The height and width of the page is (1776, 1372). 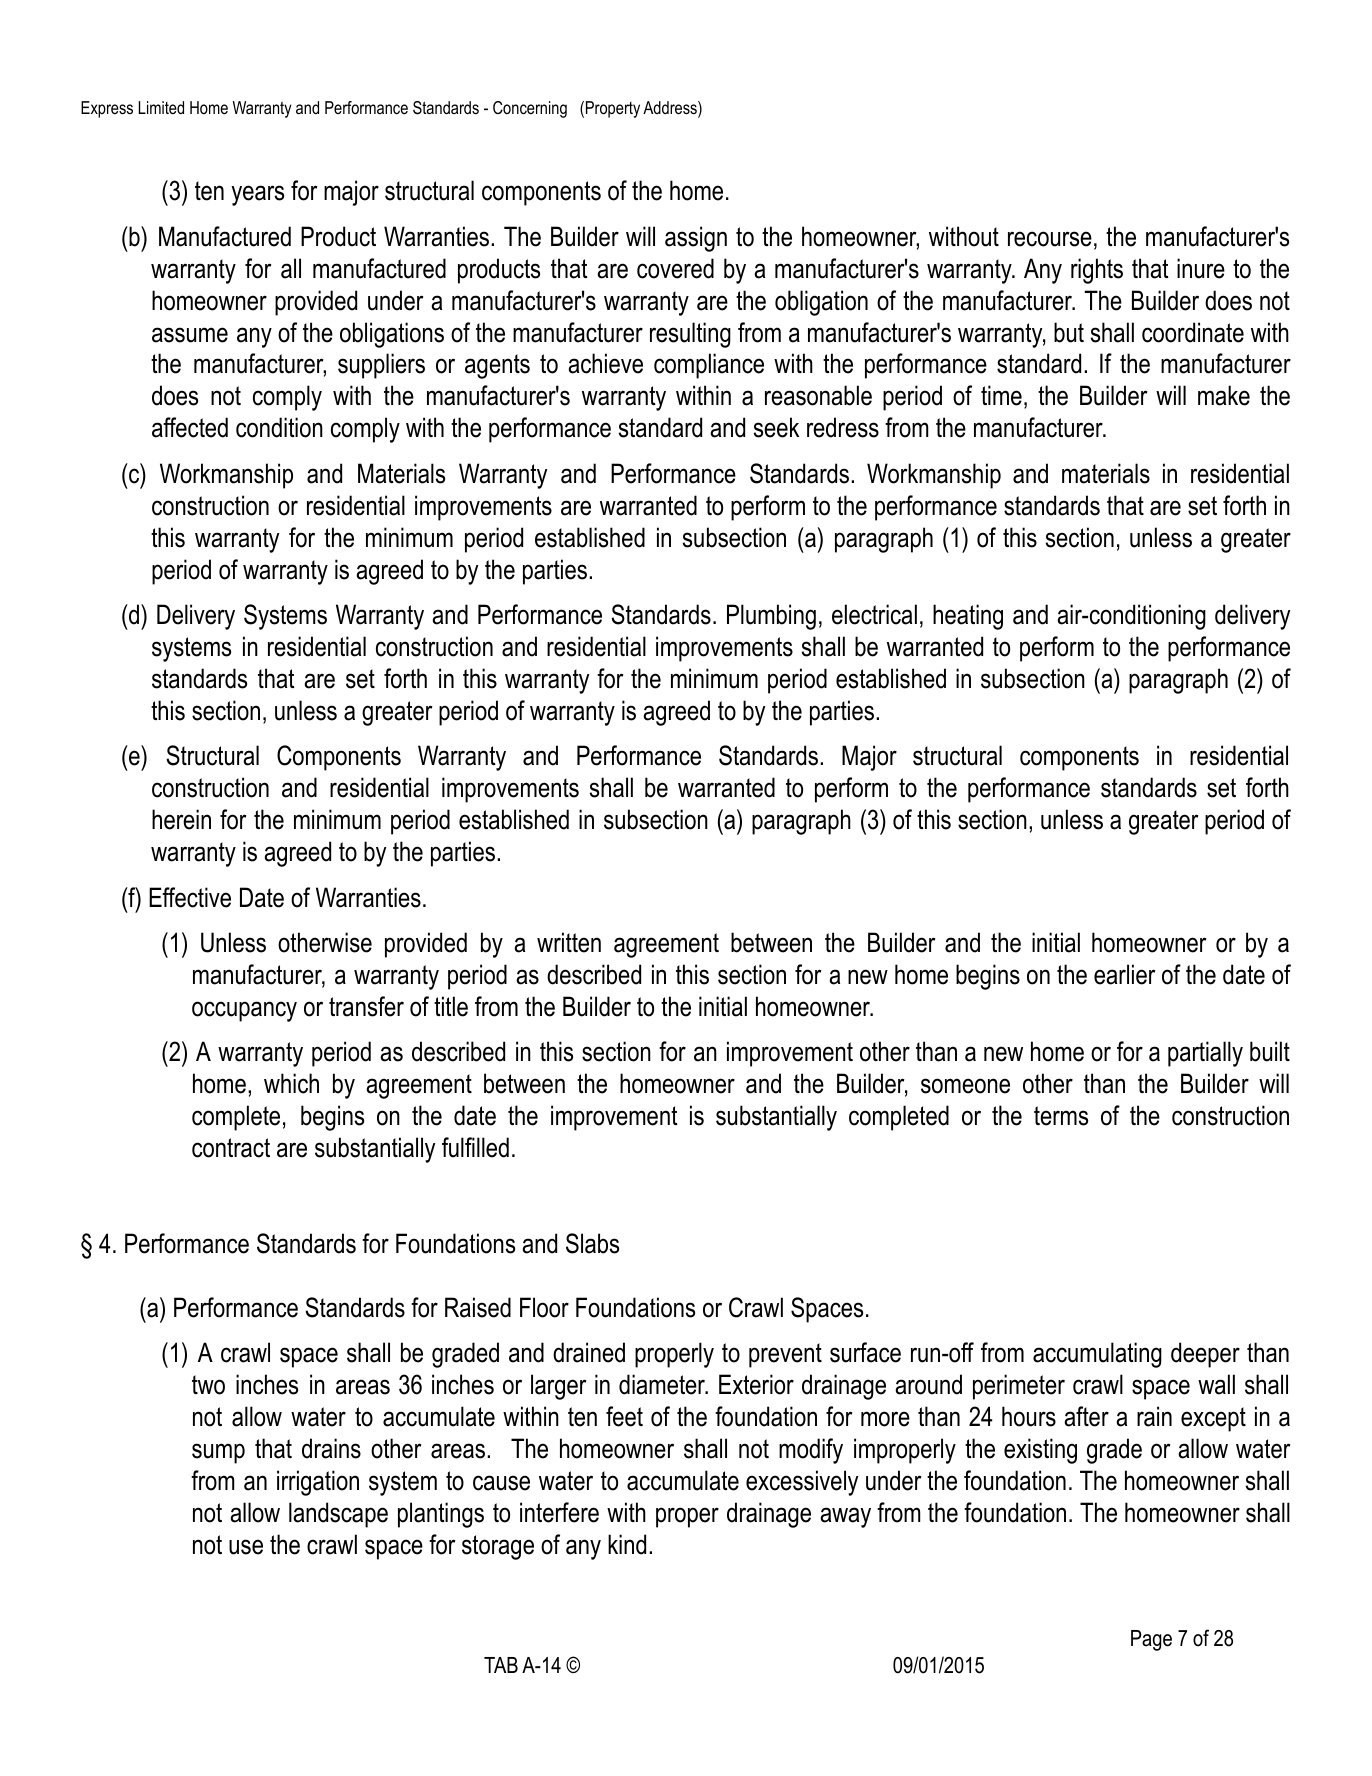 I want to click on heating, so click(x=968, y=617).
